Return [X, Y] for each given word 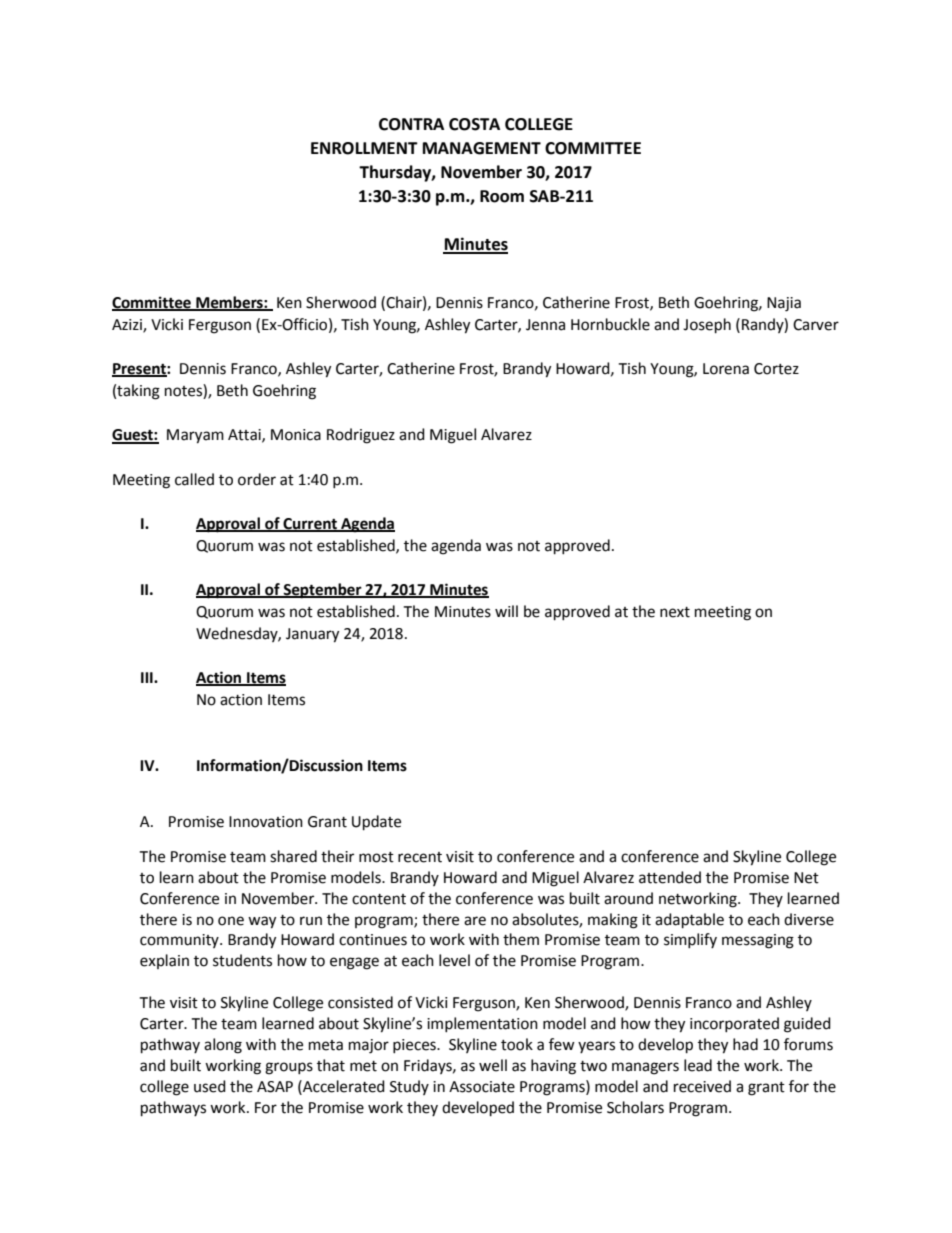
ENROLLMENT [364, 148]
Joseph [707, 326]
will [506, 611]
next [675, 612]
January [312, 635]
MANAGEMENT [482, 148]
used [210, 1086]
